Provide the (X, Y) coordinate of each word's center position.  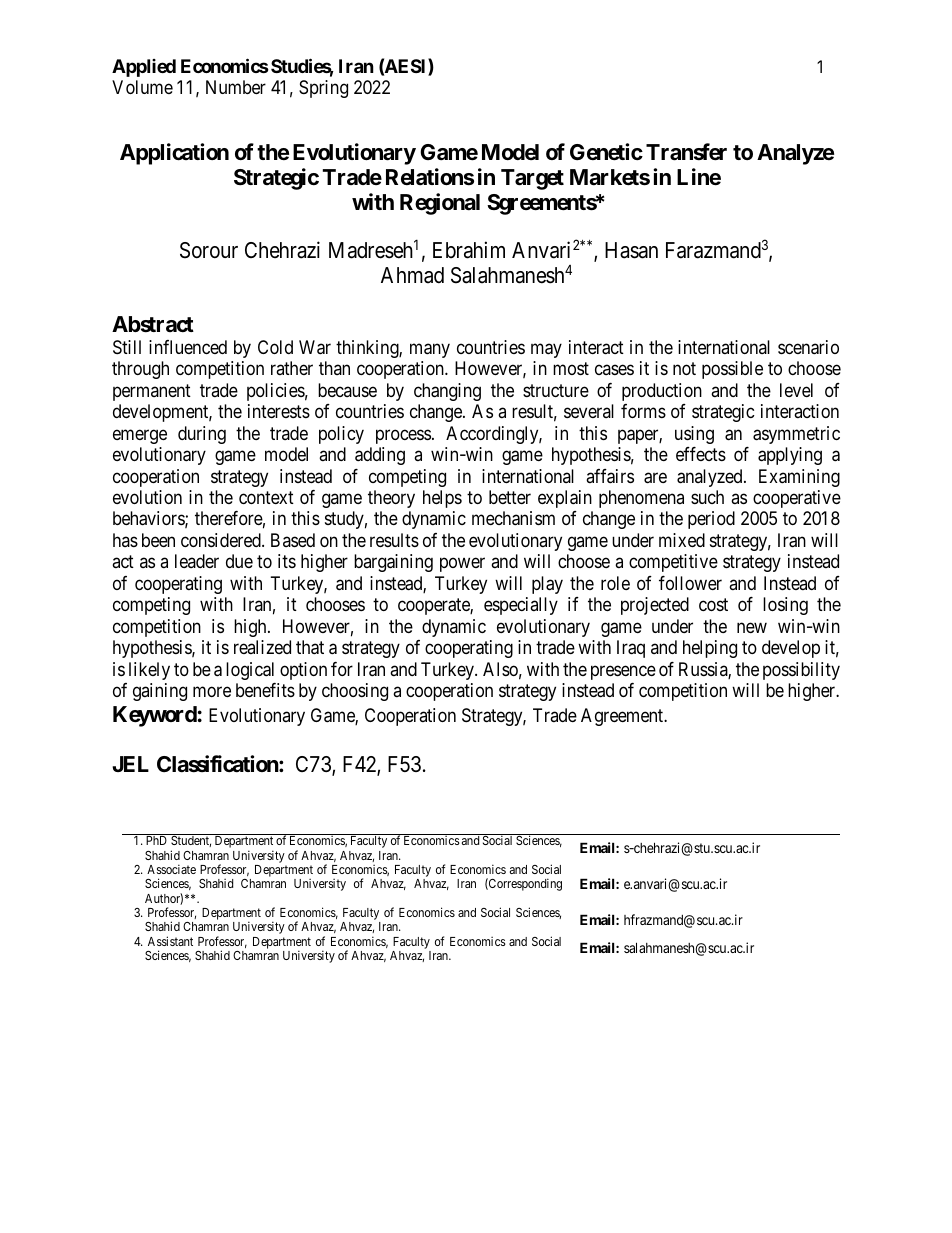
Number (236, 87)
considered (222, 540)
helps (442, 499)
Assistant (170, 941)
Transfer (686, 152)
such (707, 497)
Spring (323, 89)
